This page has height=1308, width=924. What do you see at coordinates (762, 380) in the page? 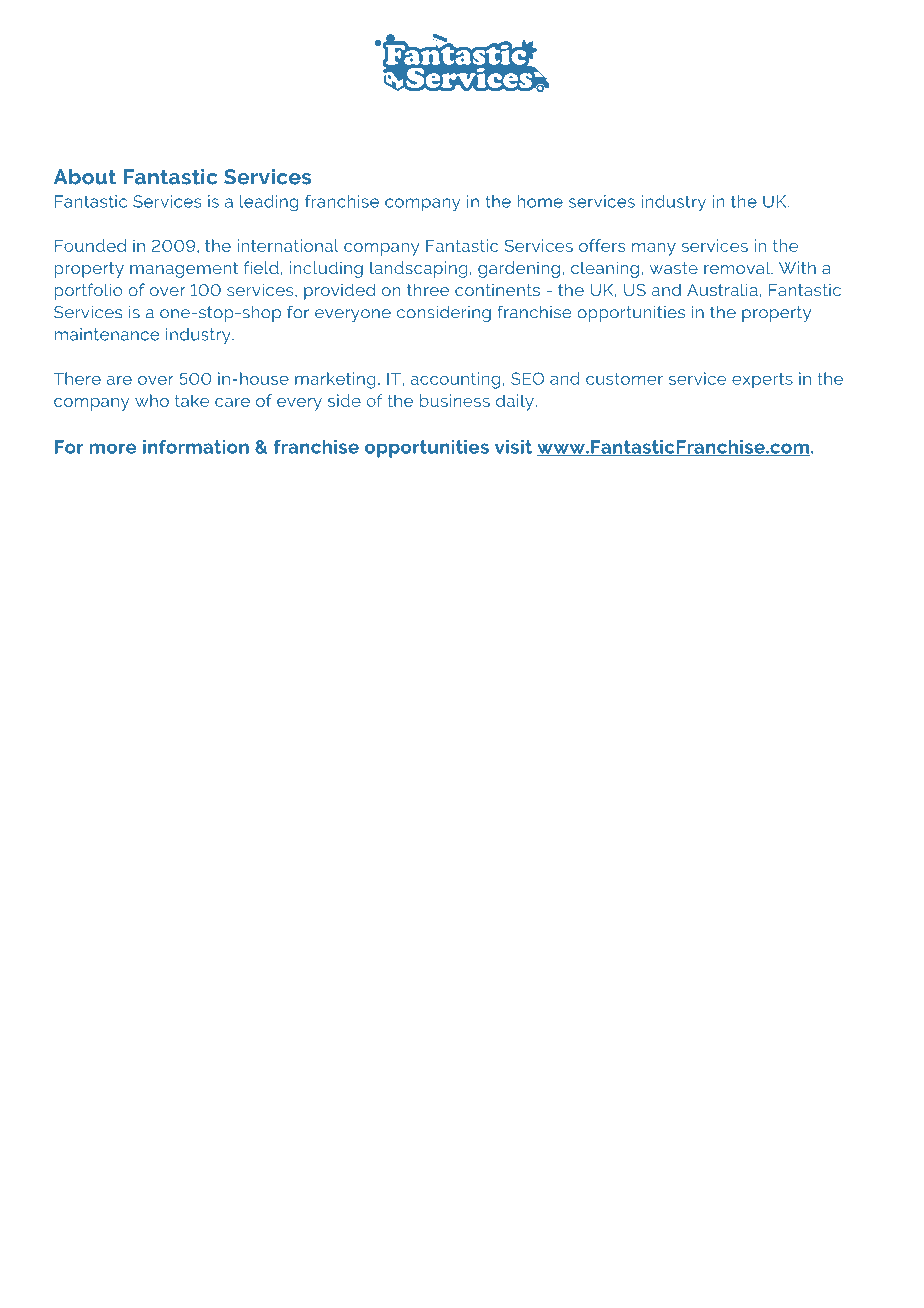
I see `experts` at bounding box center [762, 380].
